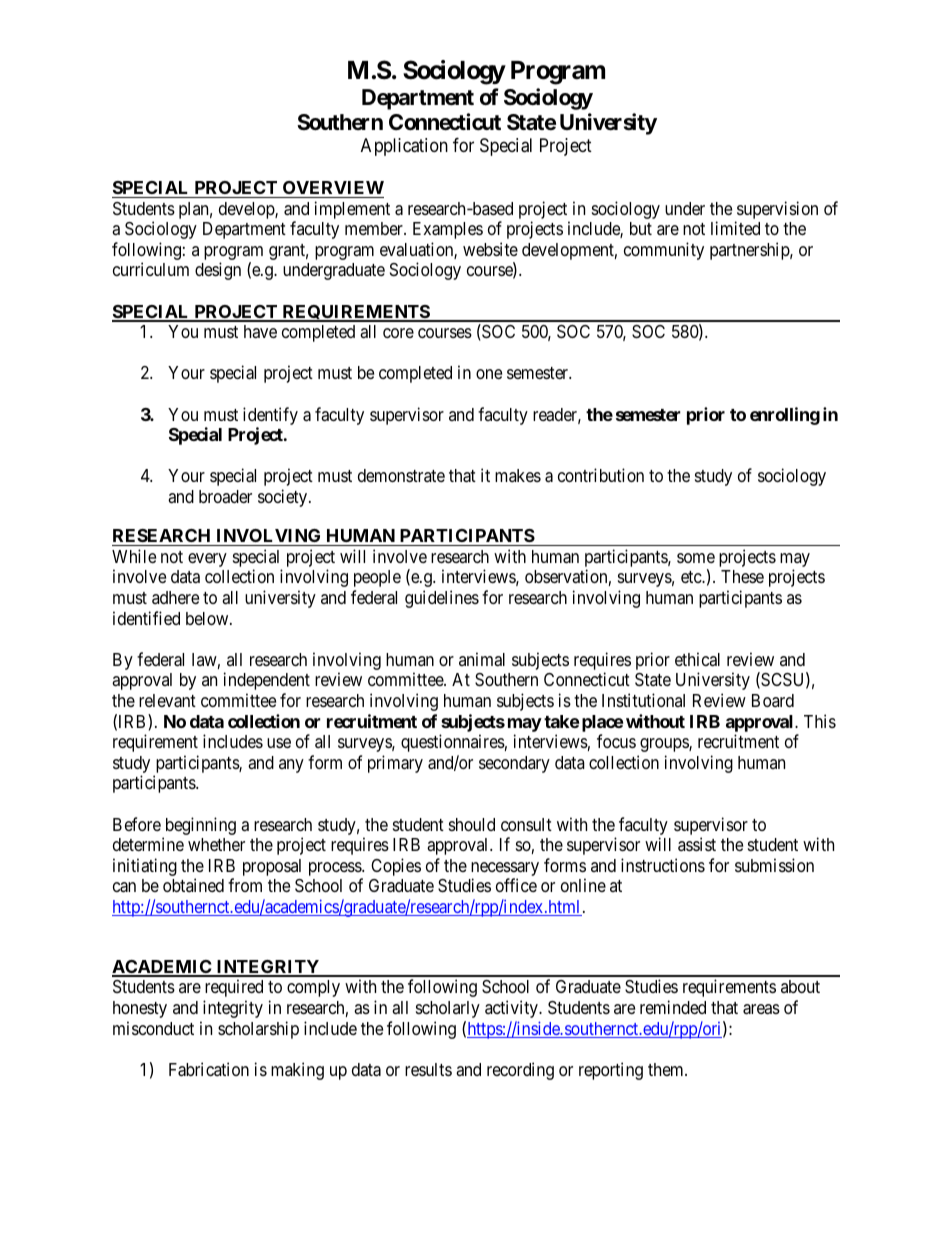 The height and width of the screenshot is (1233, 952). Describe the element at coordinates (333, 187) in the screenshot. I see `OVERVIEW` at that location.
